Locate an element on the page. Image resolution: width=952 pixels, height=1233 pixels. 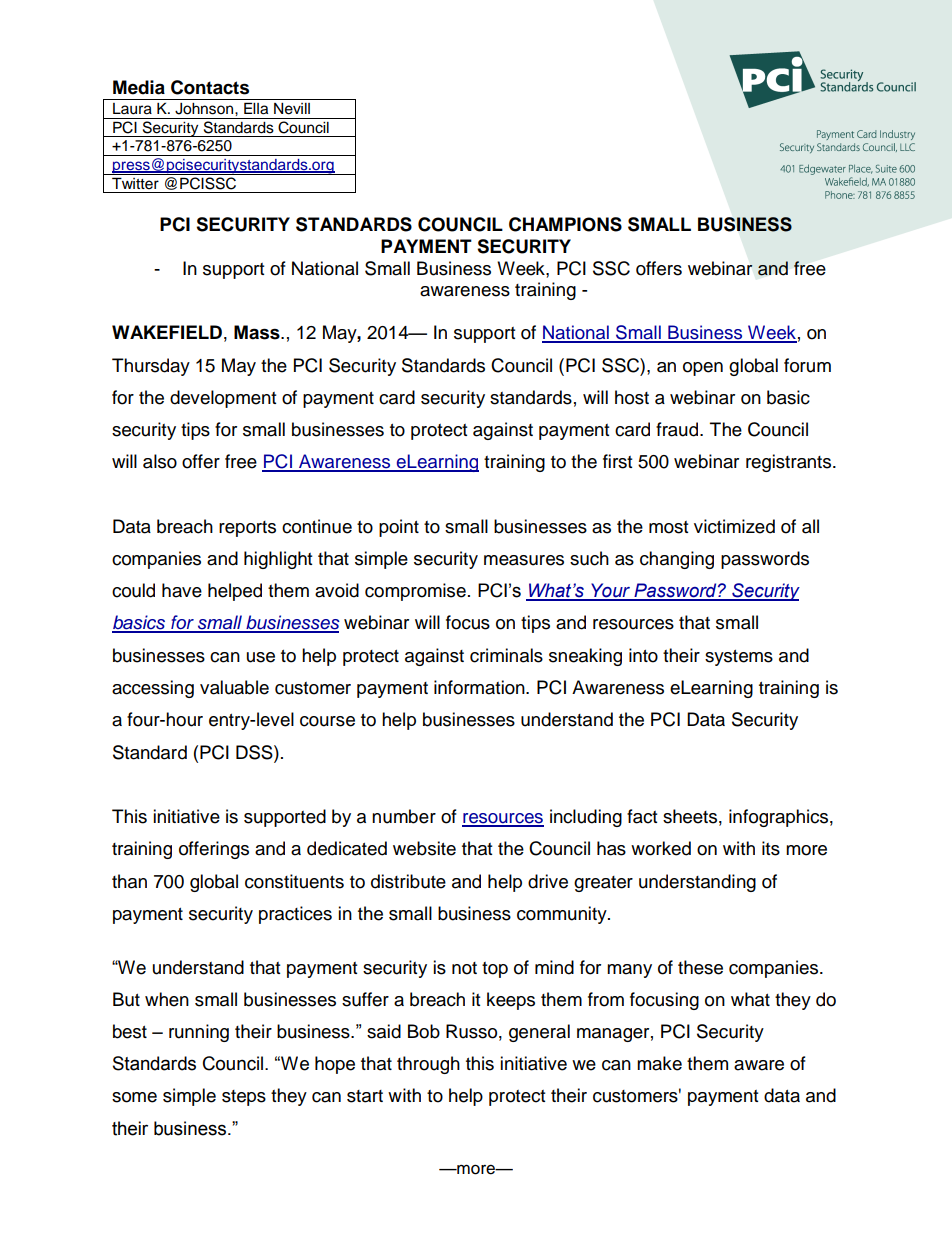
have is located at coordinates (182, 590).
